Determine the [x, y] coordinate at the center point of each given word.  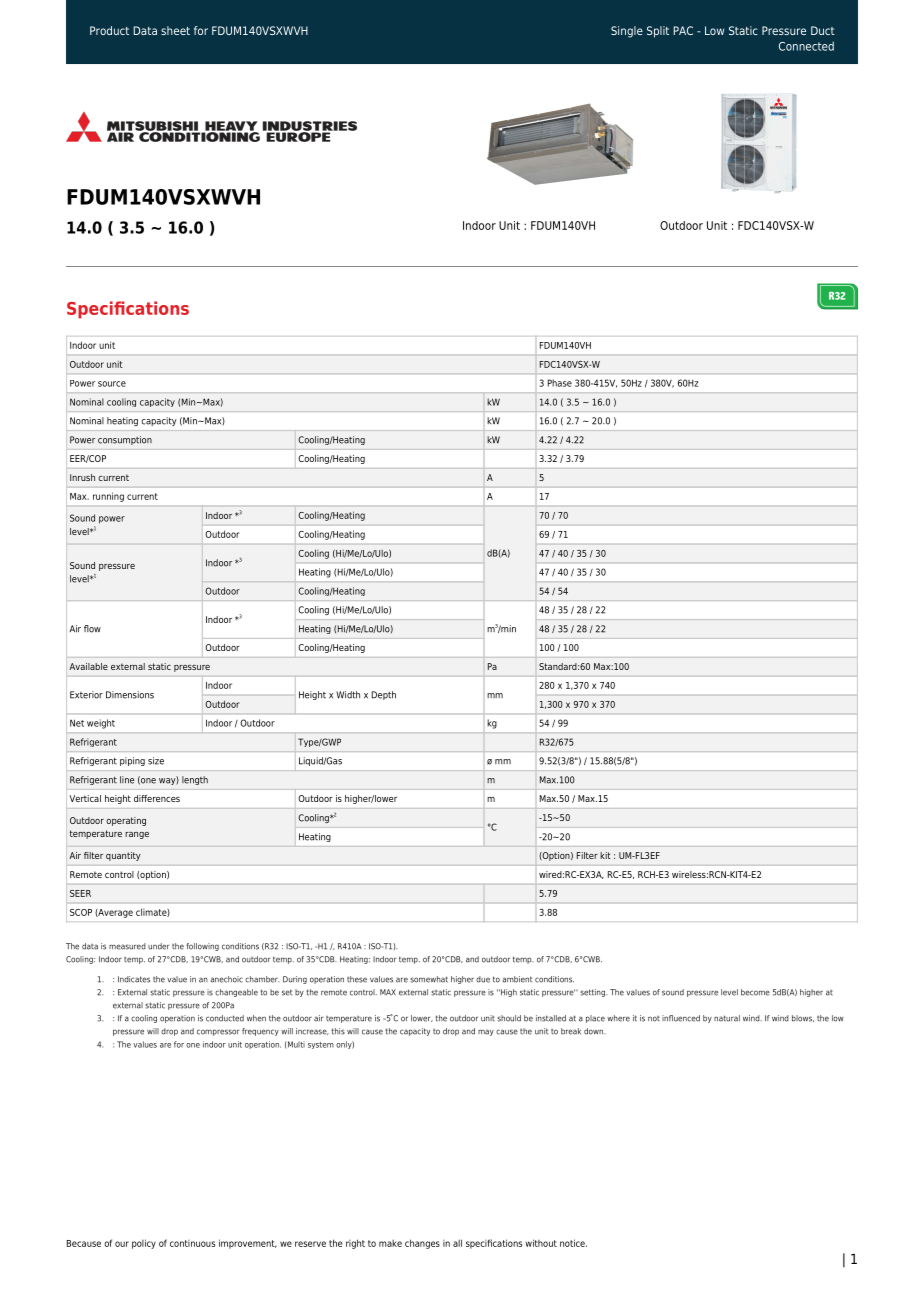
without [541, 1243]
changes [422, 1244]
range [137, 835]
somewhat [429, 979]
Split [658, 32]
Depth [384, 695]
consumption [125, 440]
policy [144, 1244]
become [755, 992]
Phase [560, 383]
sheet [175, 30]
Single [627, 32]
